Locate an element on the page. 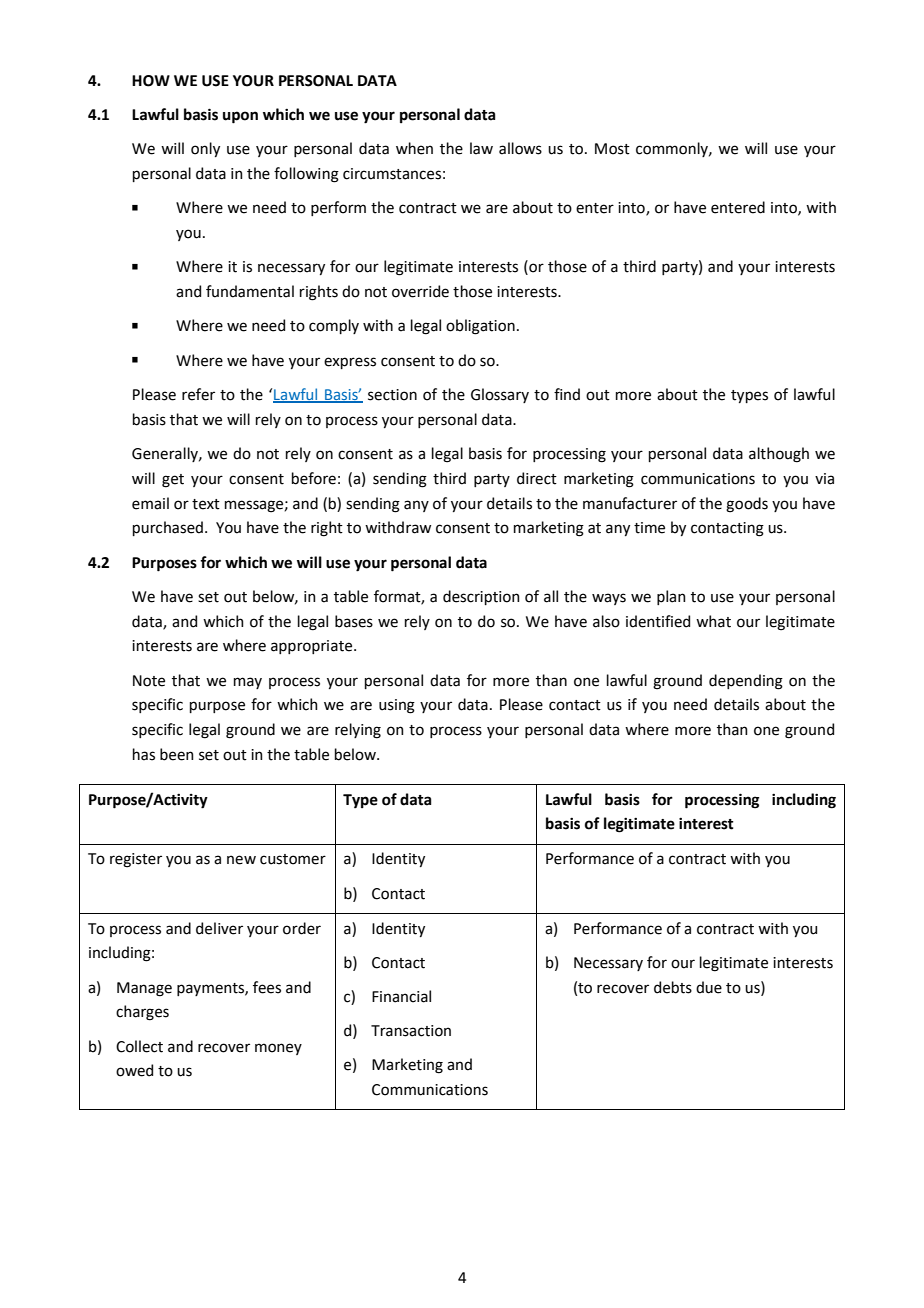 This document has height=1308, width=924. money is located at coordinates (278, 1049).
